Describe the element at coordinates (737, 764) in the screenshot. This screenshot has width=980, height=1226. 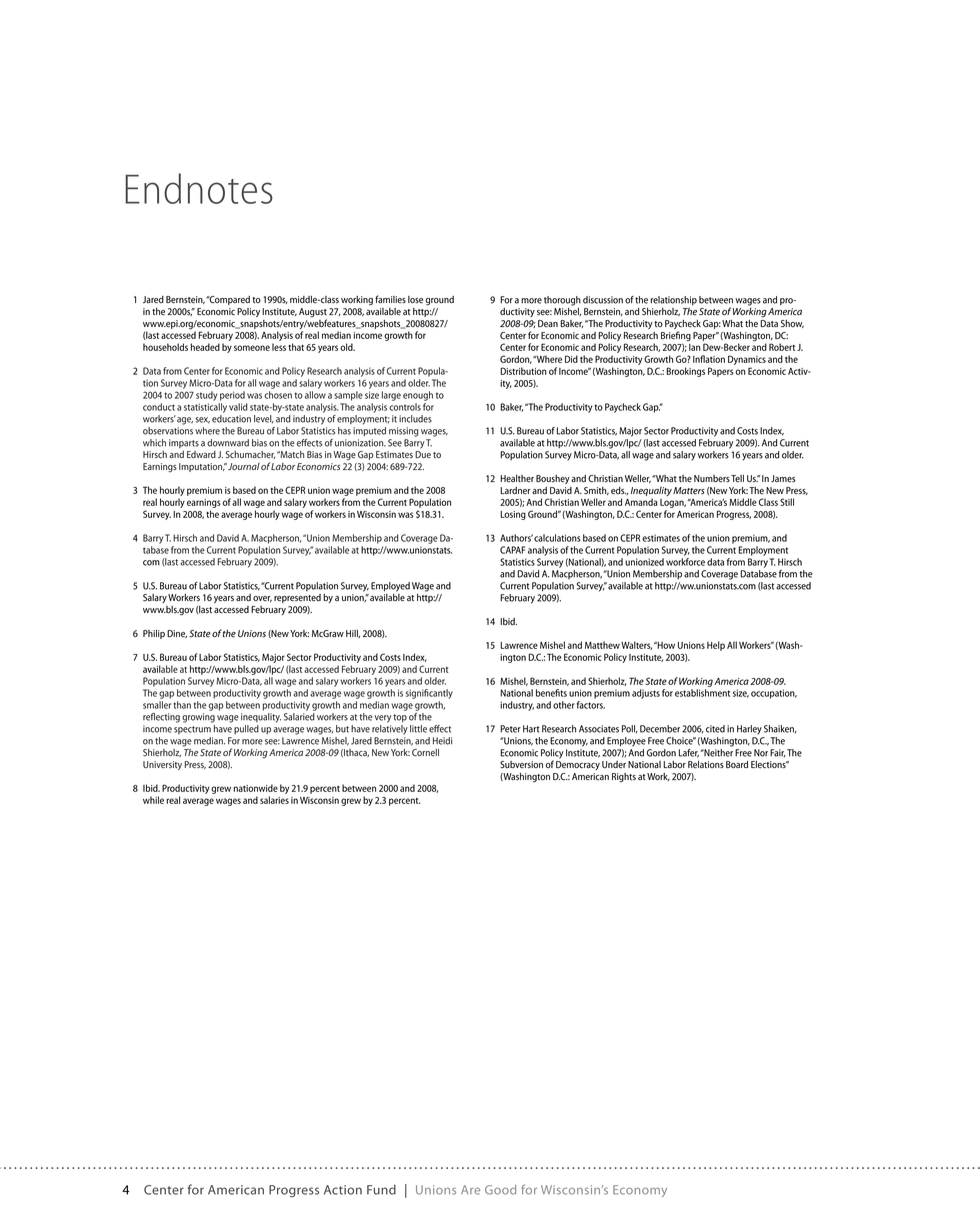
I see `Board` at that location.
